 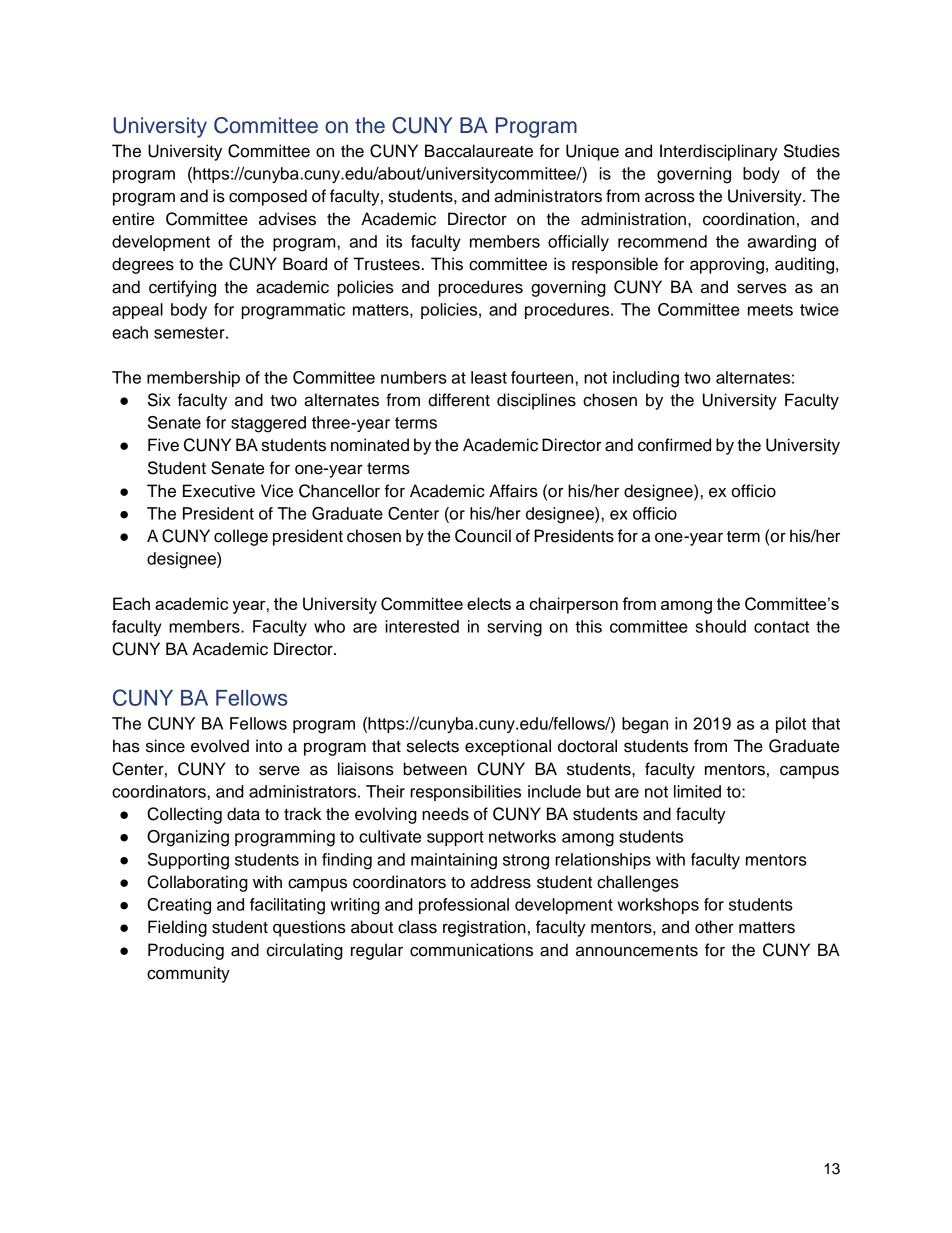 What do you see at coordinates (186, 951) in the page?
I see `Producing` at bounding box center [186, 951].
